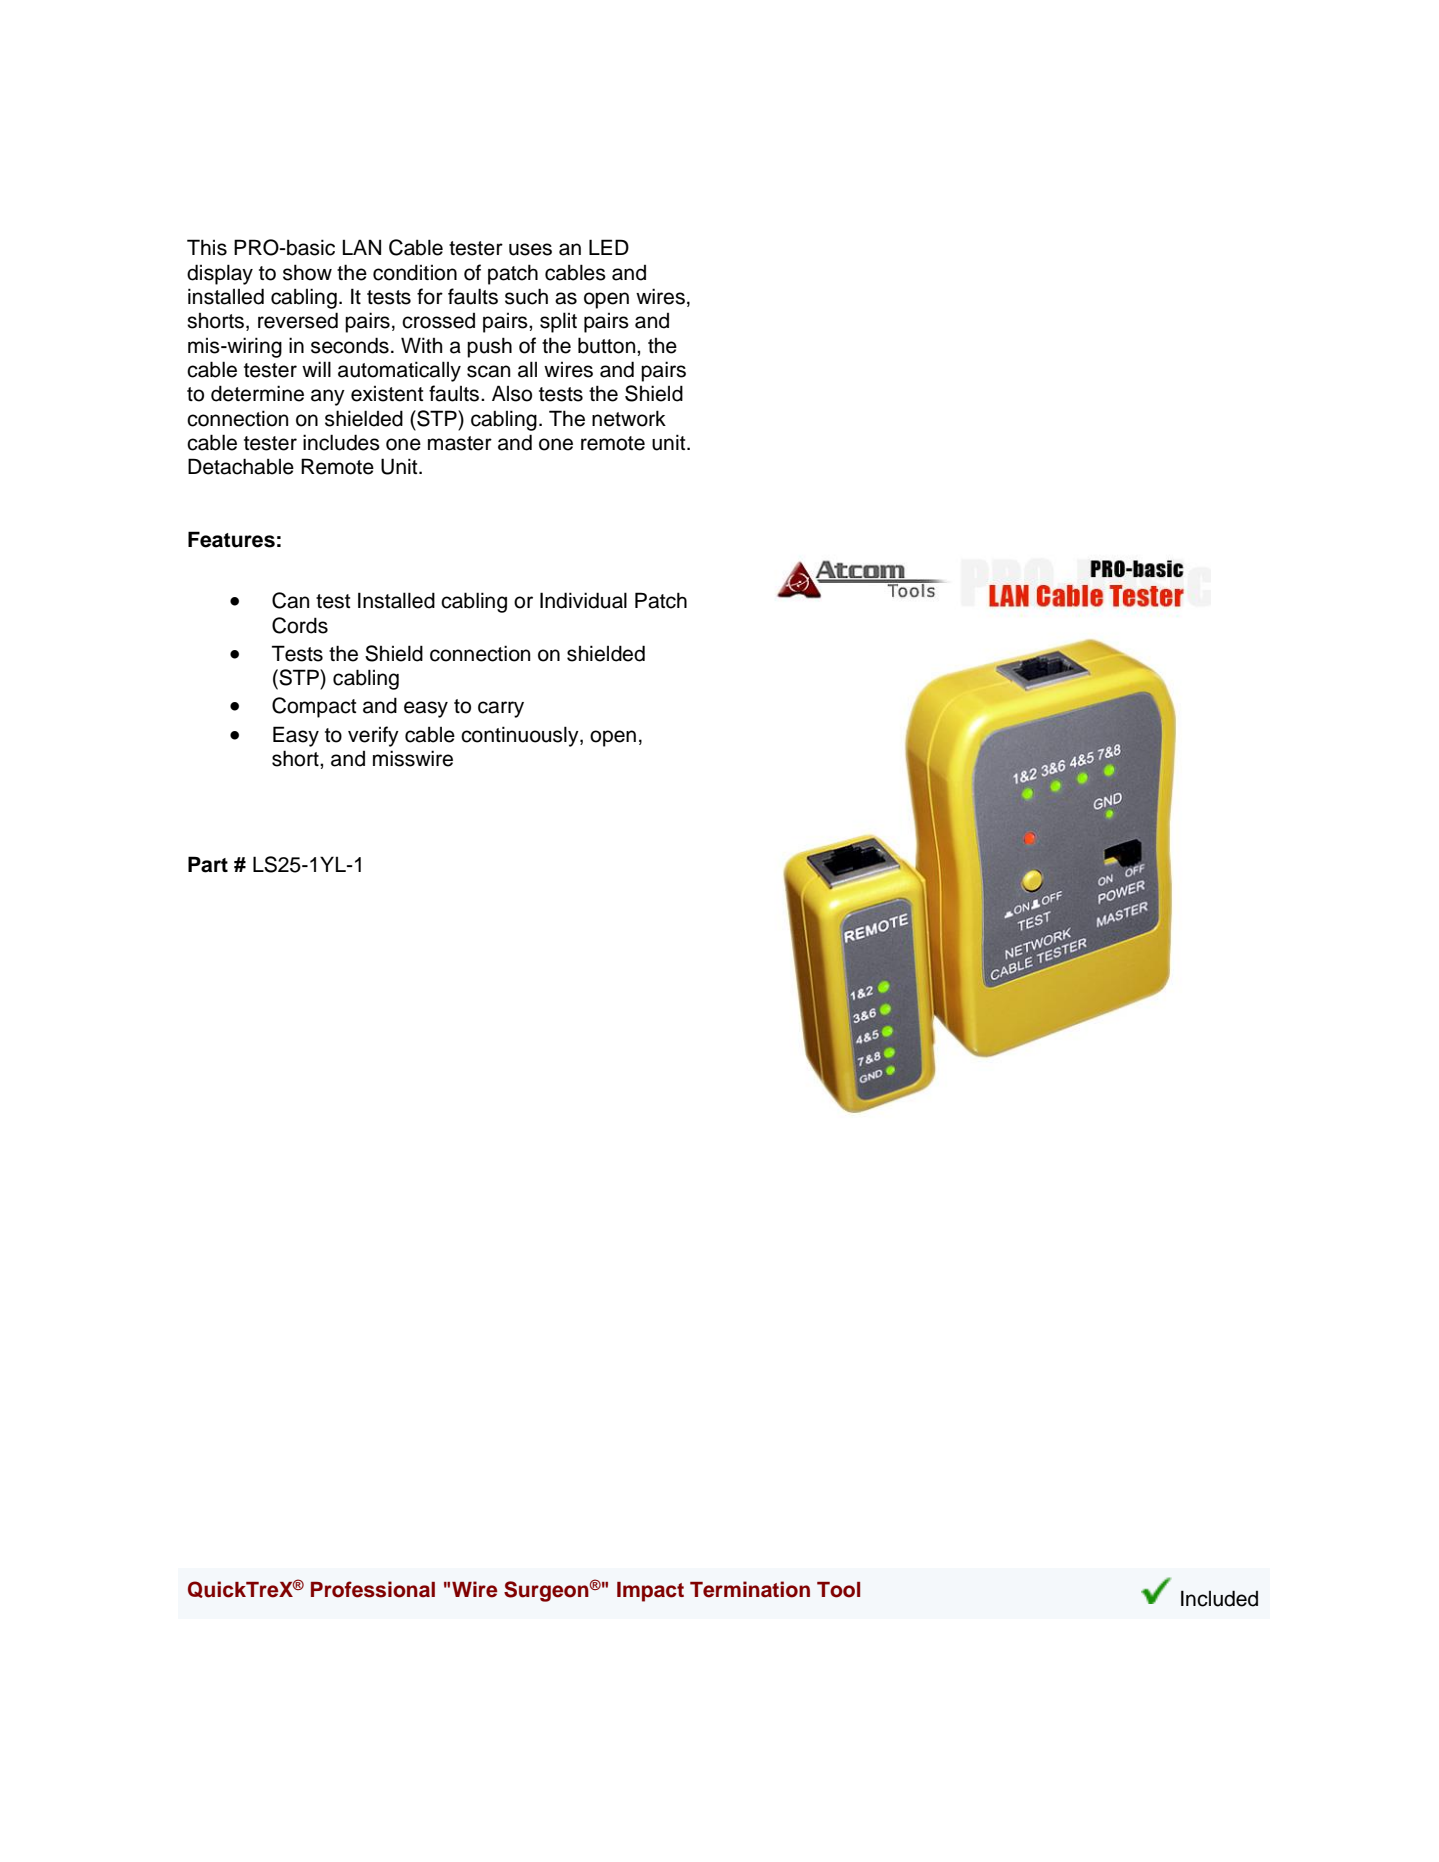 The height and width of the screenshot is (1862, 1439). What do you see at coordinates (208, 864) in the screenshot?
I see `Part` at bounding box center [208, 864].
